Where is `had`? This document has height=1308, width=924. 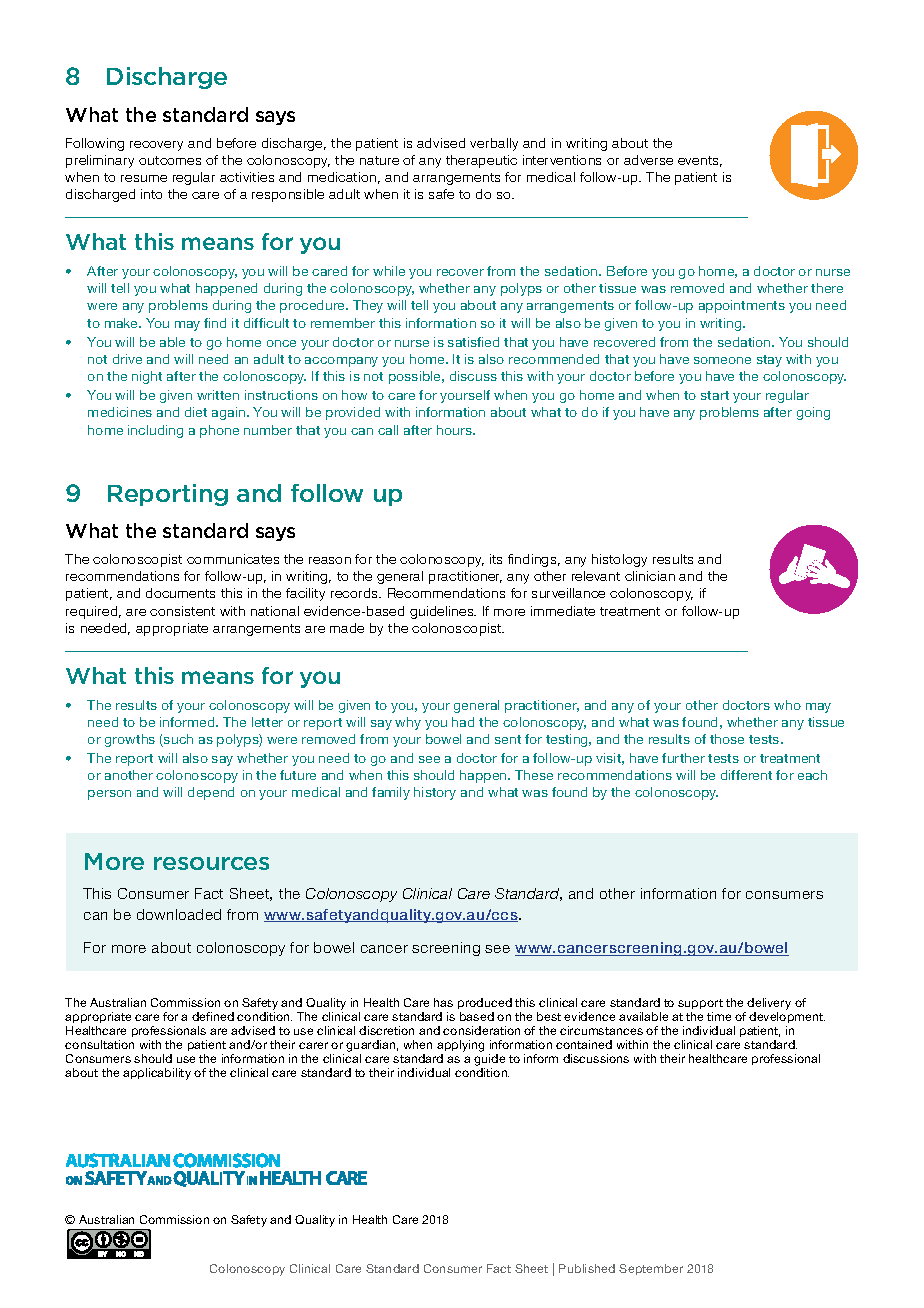
had is located at coordinates (463, 722).
